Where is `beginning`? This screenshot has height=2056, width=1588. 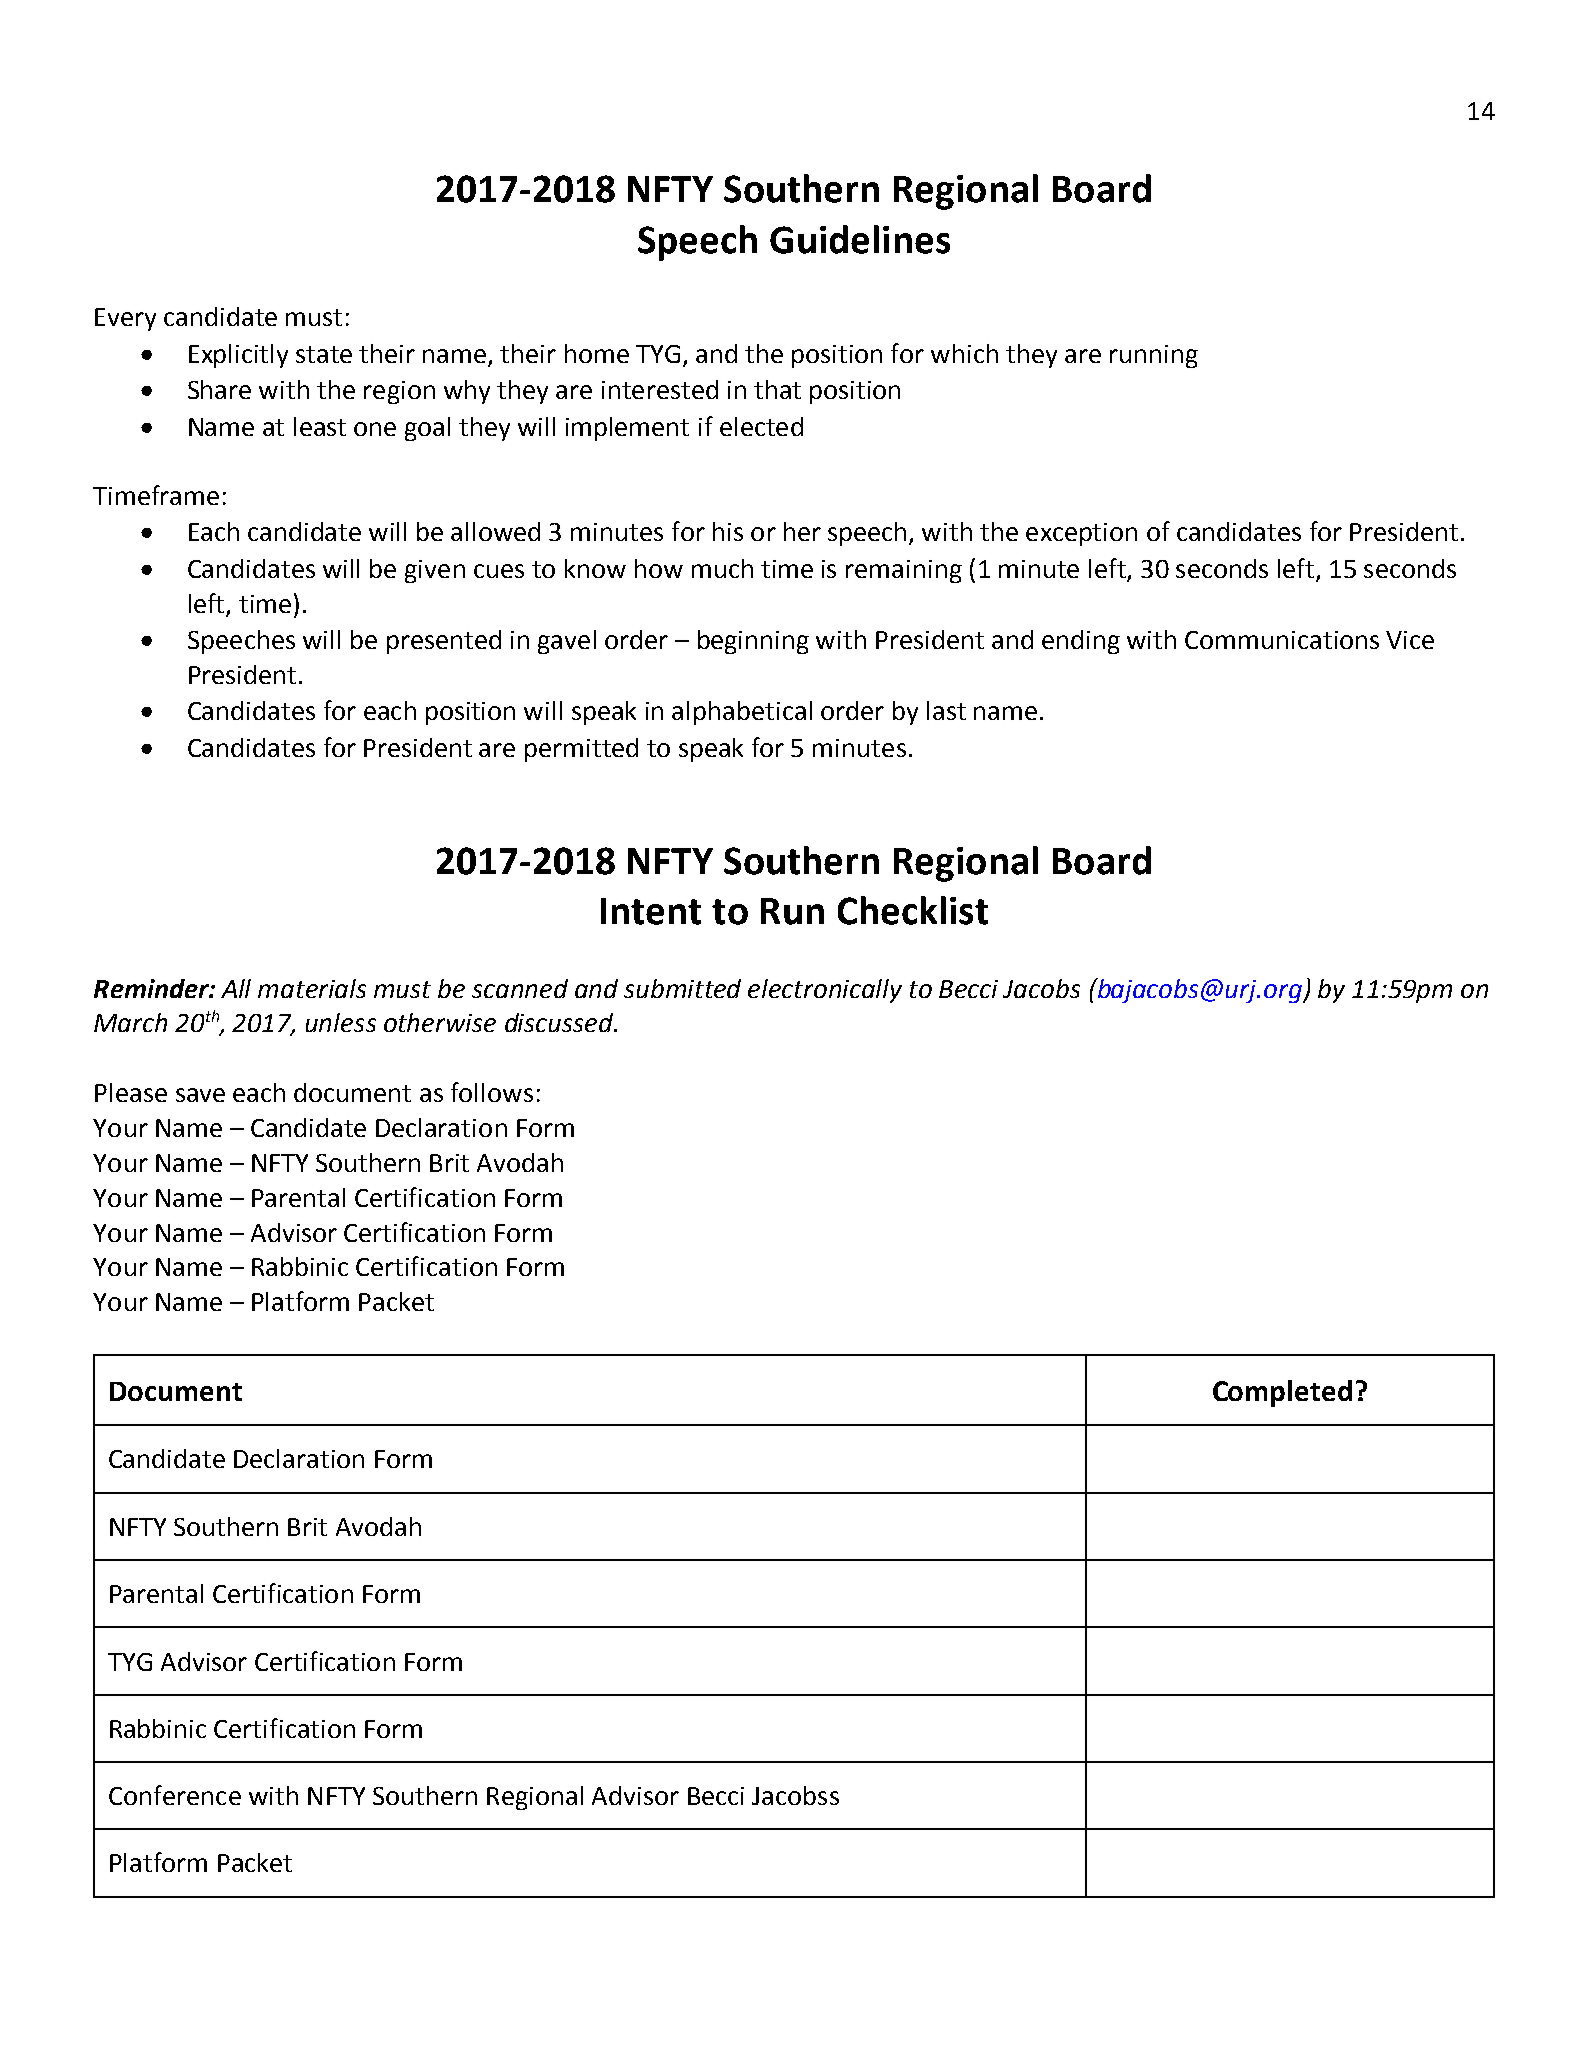
beginning is located at coordinates (753, 642).
